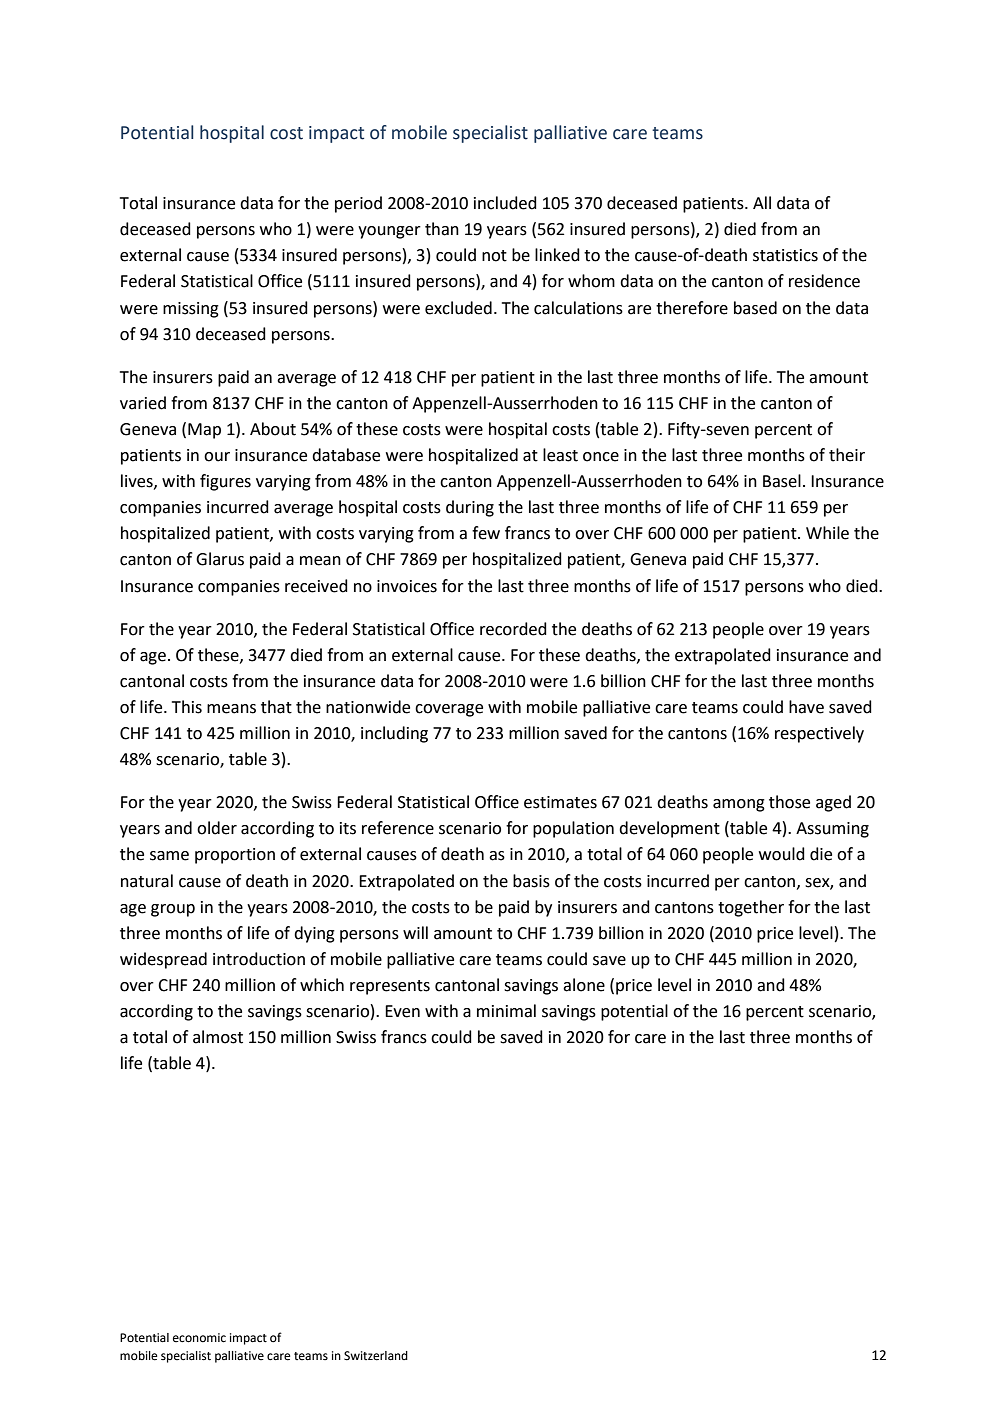 The width and height of the screenshot is (1007, 1424). Describe the element at coordinates (785, 255) in the screenshot. I see `statistics` at that location.
